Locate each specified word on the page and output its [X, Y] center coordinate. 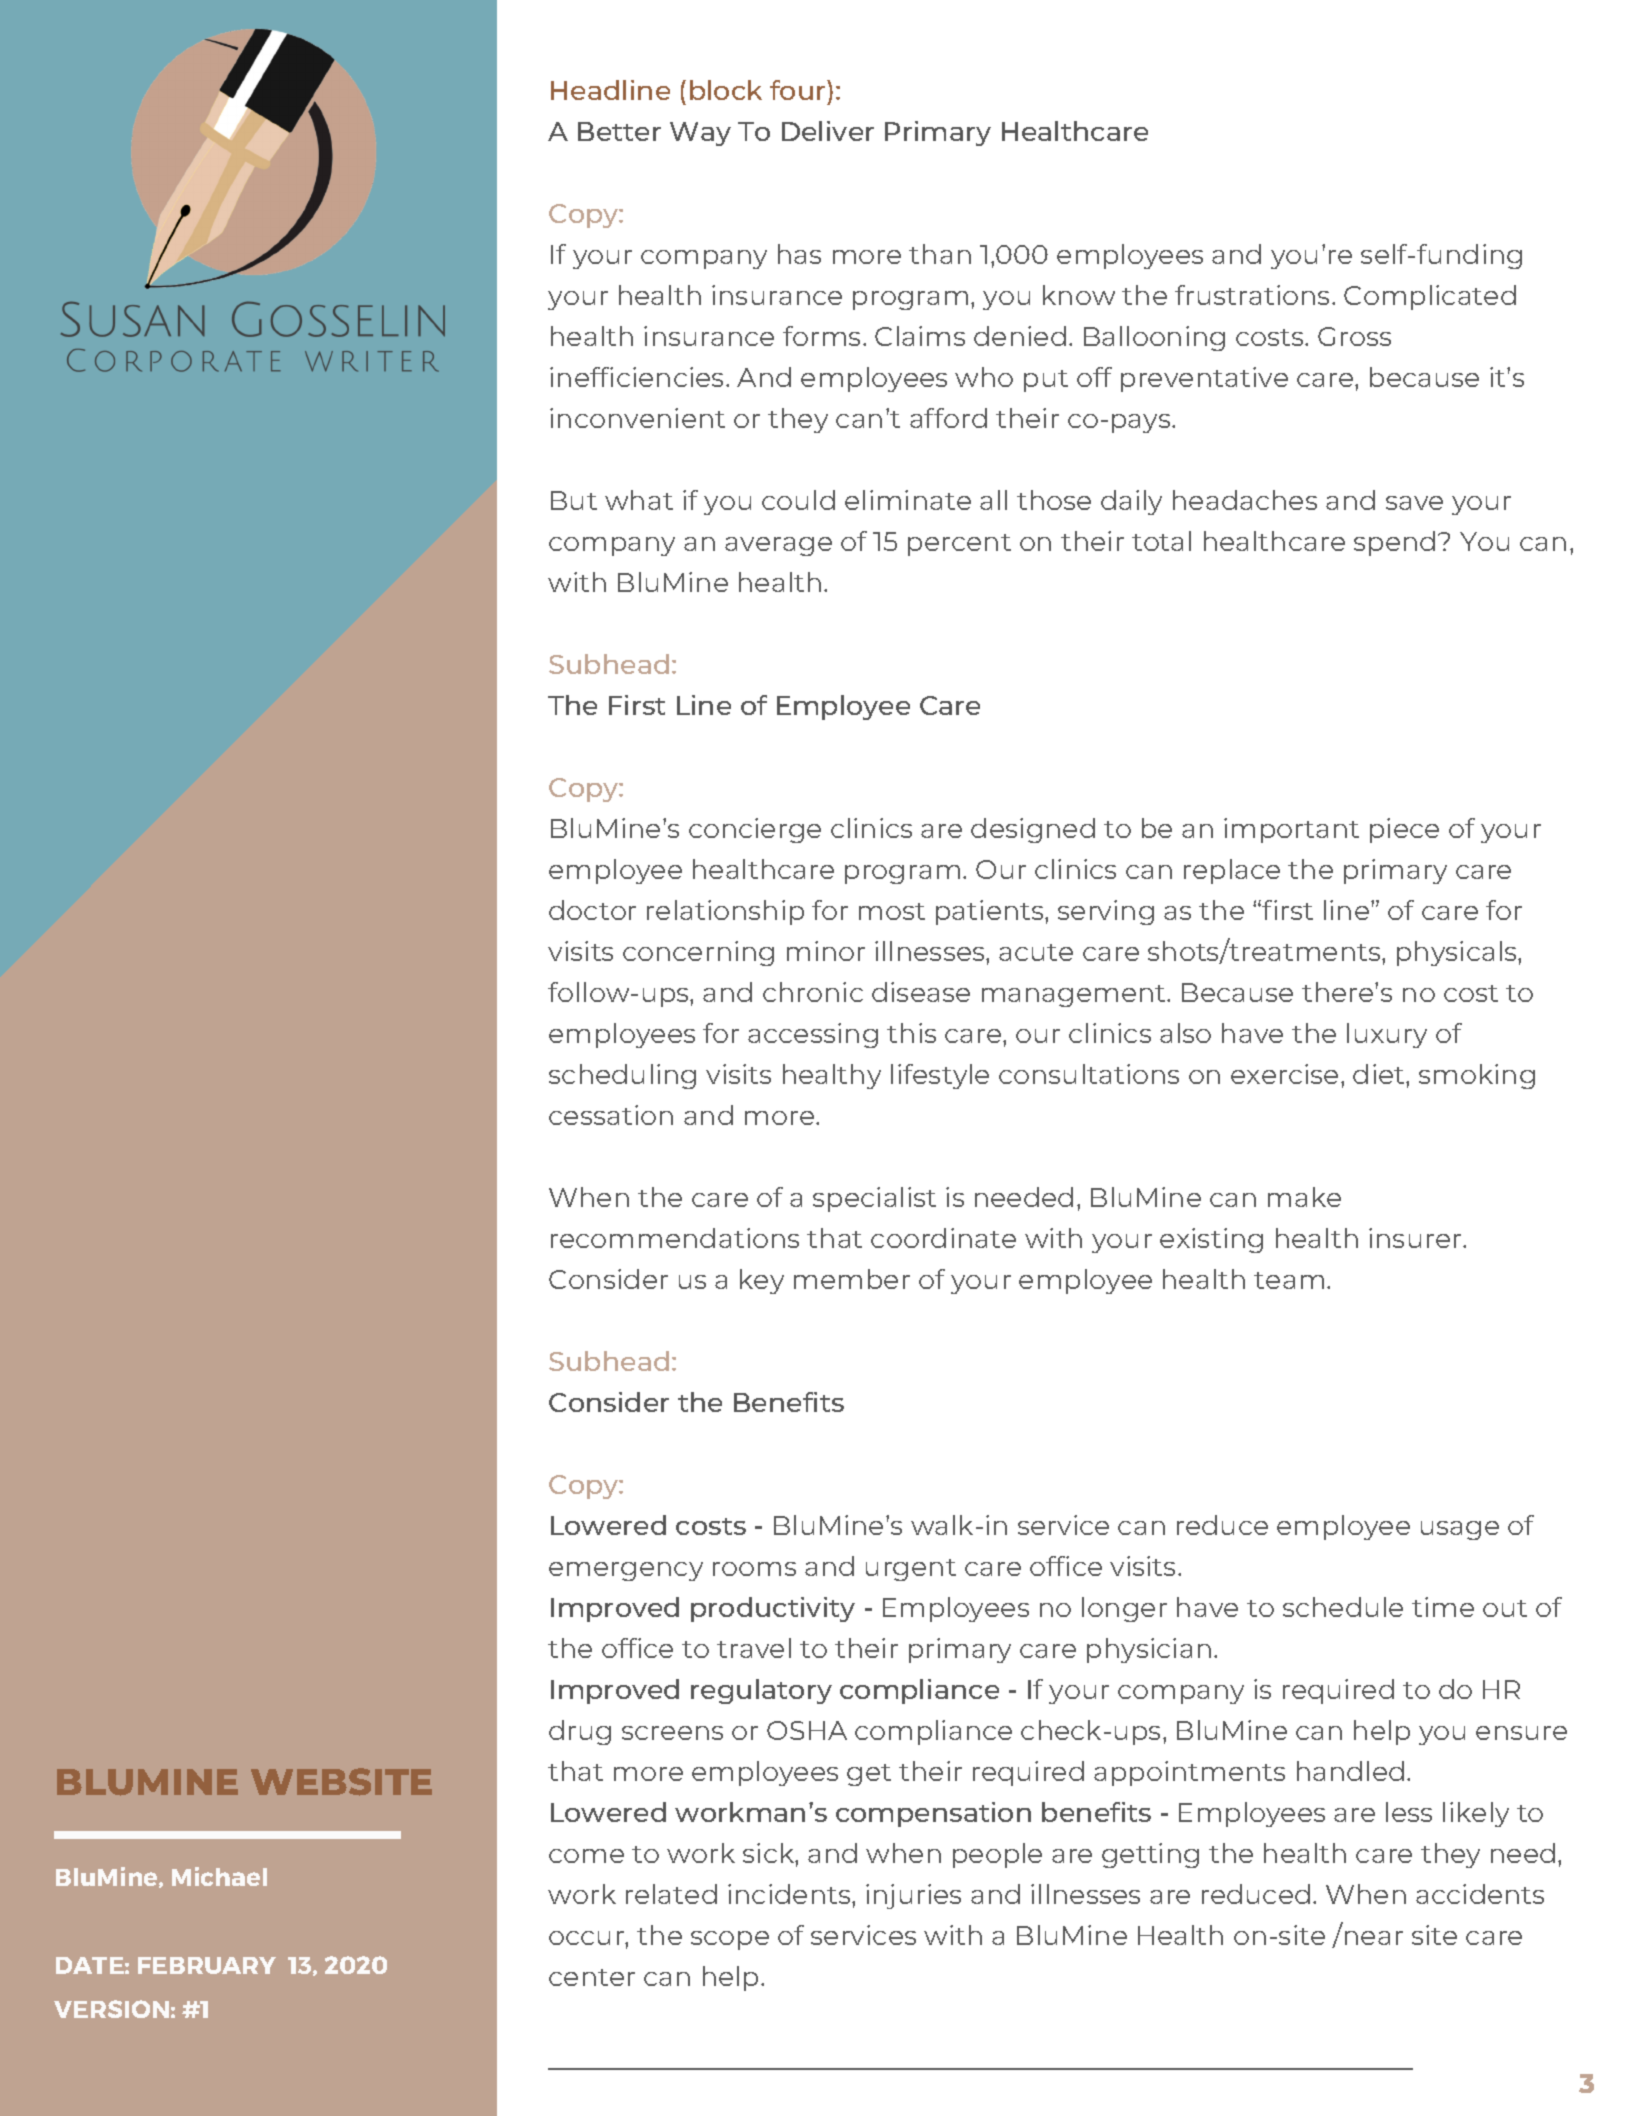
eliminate [908, 500]
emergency [626, 1571]
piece [1404, 830]
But [574, 500]
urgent [911, 1570]
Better [619, 131]
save [1414, 503]
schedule [1343, 1607]
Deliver [828, 131]
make [1304, 1197]
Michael [219, 1876]
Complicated [1430, 297]
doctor [592, 910]
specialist [874, 1199]
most [892, 911]
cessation [611, 1115]
